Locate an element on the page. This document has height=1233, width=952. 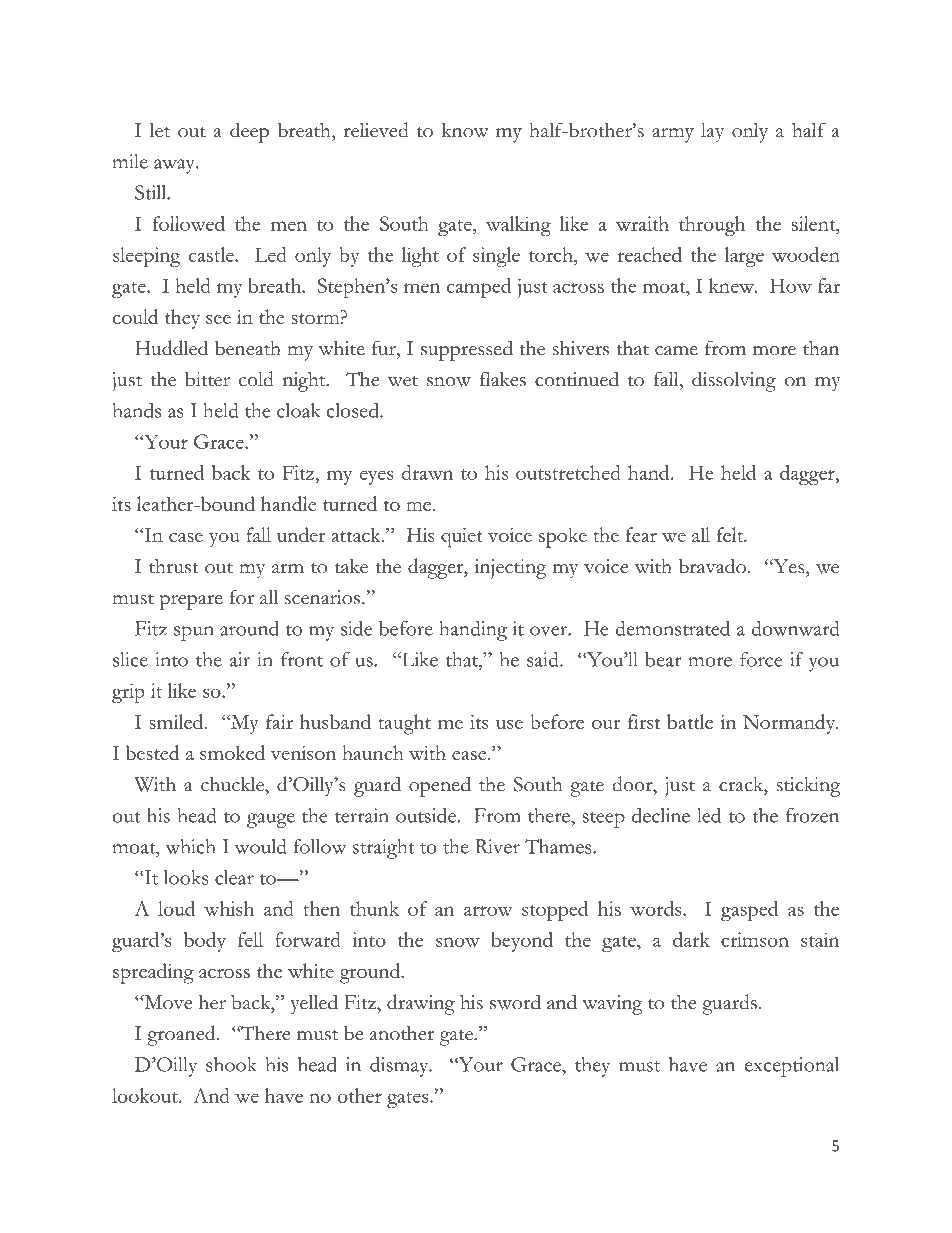
smoked is located at coordinates (232, 752).
